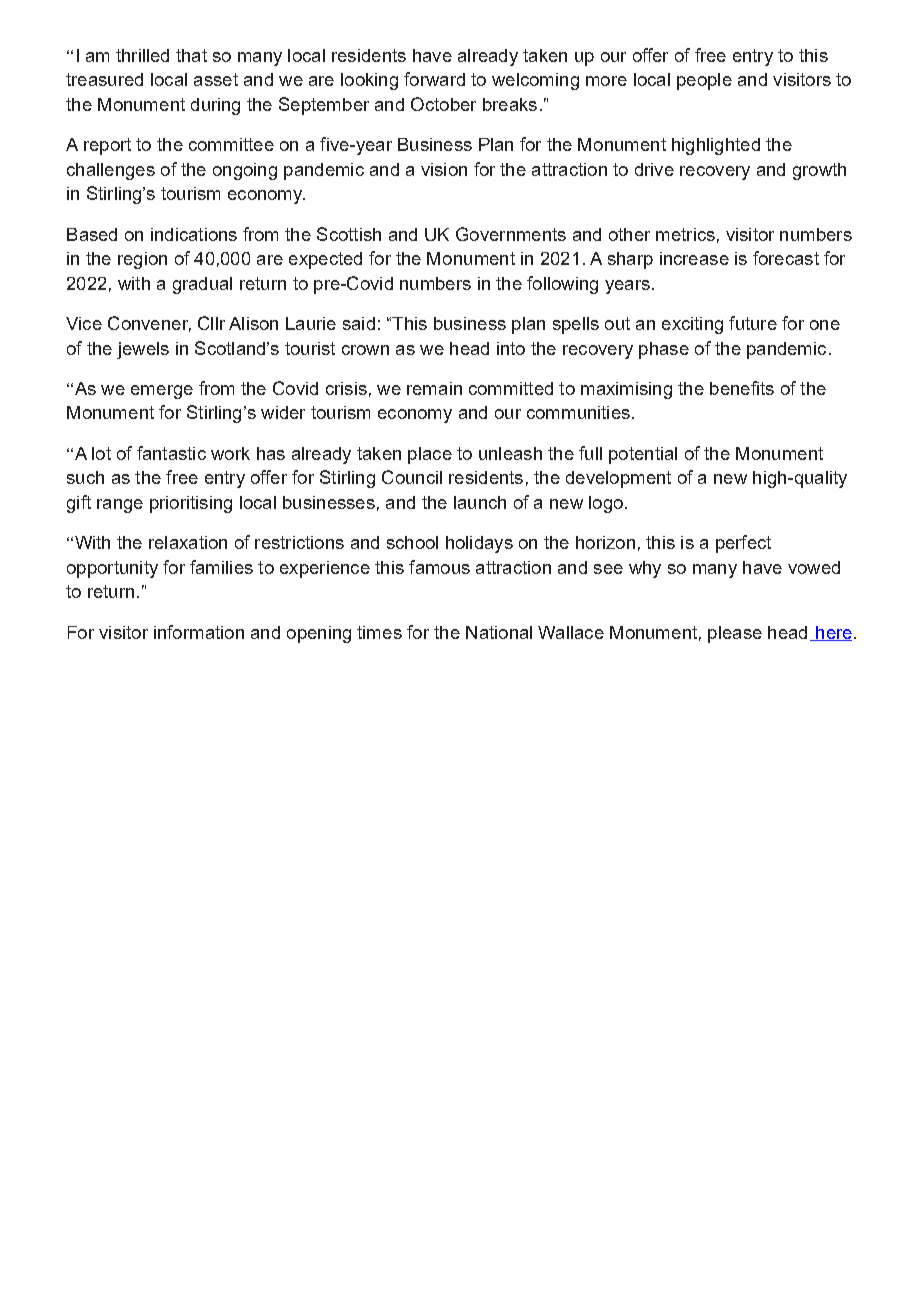 The height and width of the image is (1308, 924). What do you see at coordinates (434, 79) in the image?
I see `forward` at bounding box center [434, 79].
